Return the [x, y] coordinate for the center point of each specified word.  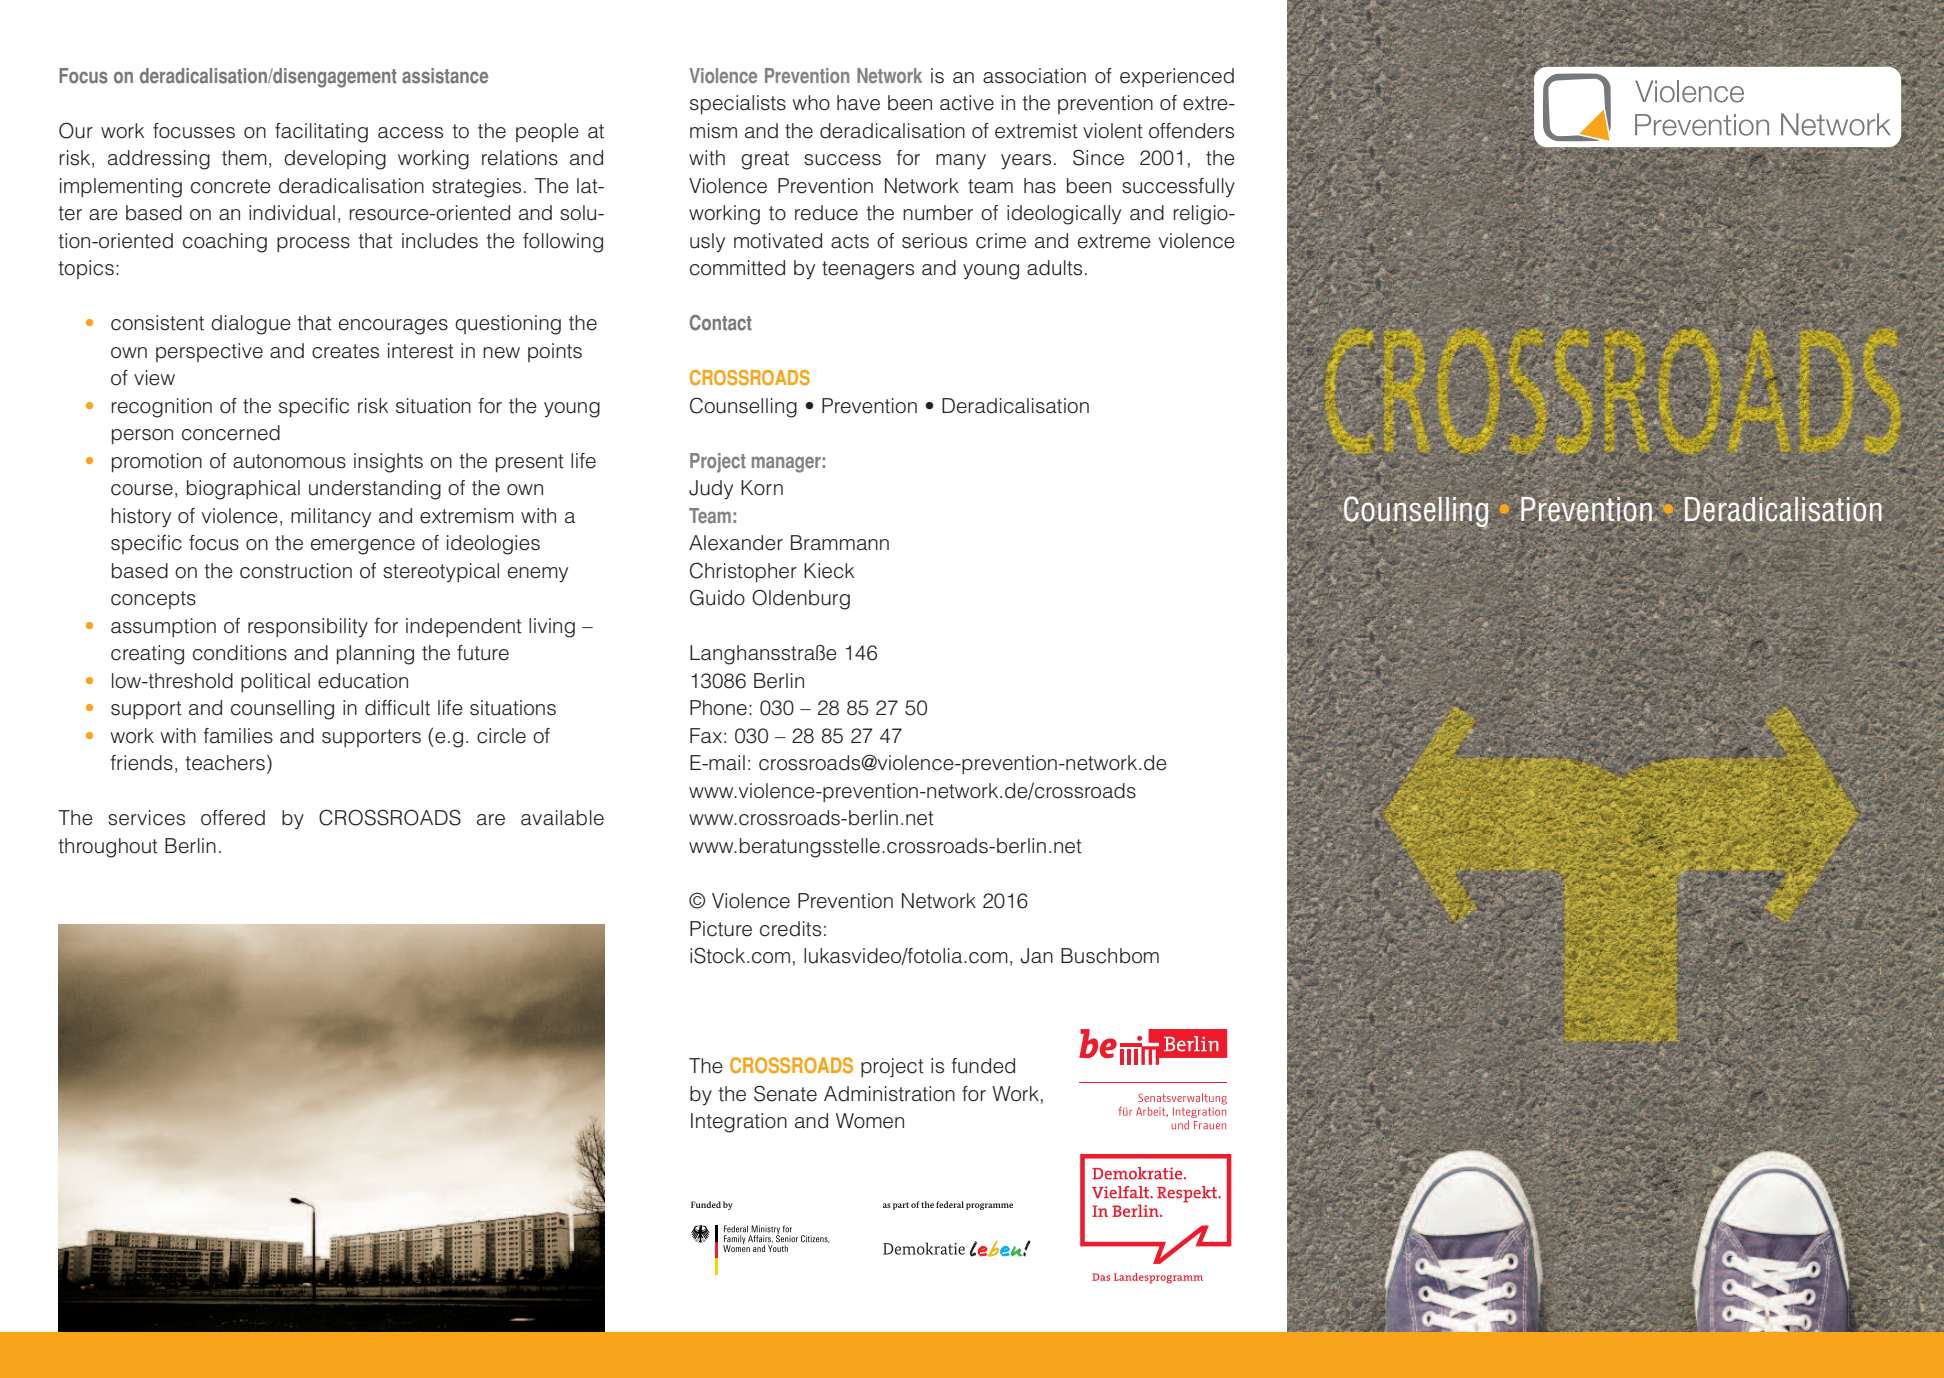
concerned [231, 433]
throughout [108, 848]
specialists [738, 104]
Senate [785, 1093]
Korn [762, 488]
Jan [1036, 956]
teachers [225, 763]
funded [983, 1066]
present [530, 463]
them [244, 158]
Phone [718, 708]
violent [1113, 131]
